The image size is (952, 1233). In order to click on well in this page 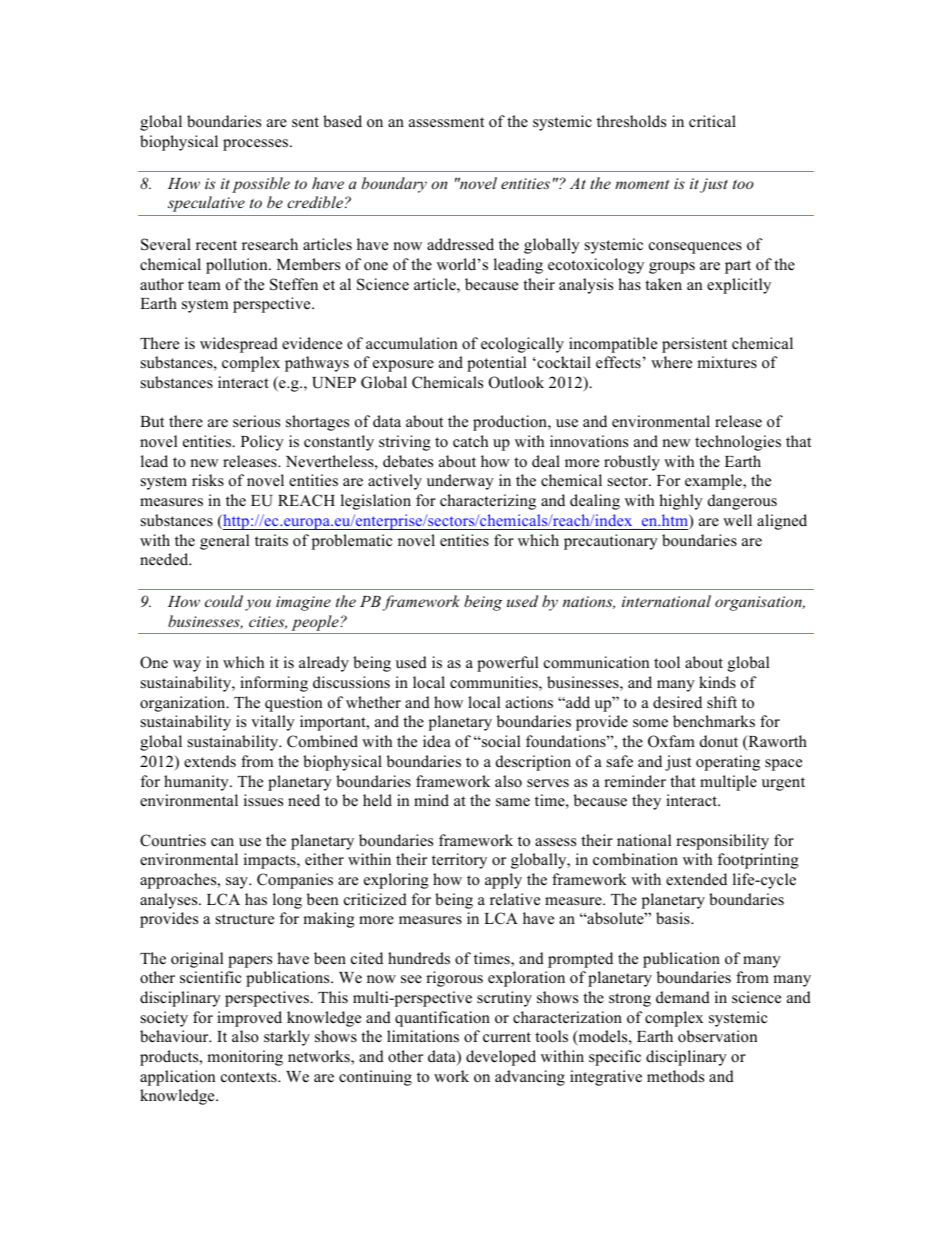, I will do `click(737, 520)`.
